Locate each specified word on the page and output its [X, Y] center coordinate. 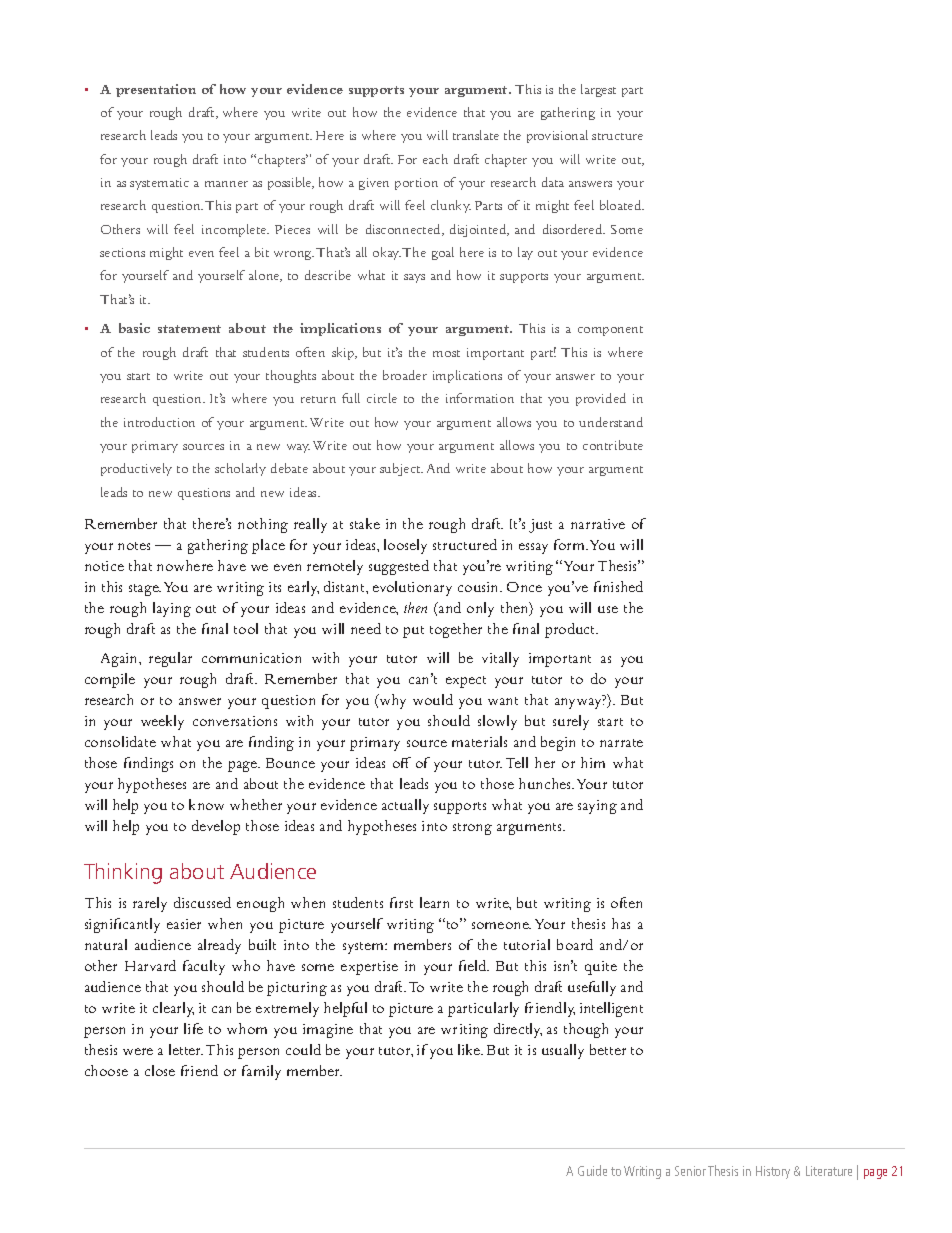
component [610, 331]
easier [184, 924]
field [474, 965]
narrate [621, 743]
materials [479, 741]
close [160, 1070]
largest [598, 90]
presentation [156, 90]
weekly [162, 722]
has [621, 923]
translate [476, 135]
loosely [405, 546]
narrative [598, 524]
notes [134, 546]
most [446, 353]
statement [189, 329]
